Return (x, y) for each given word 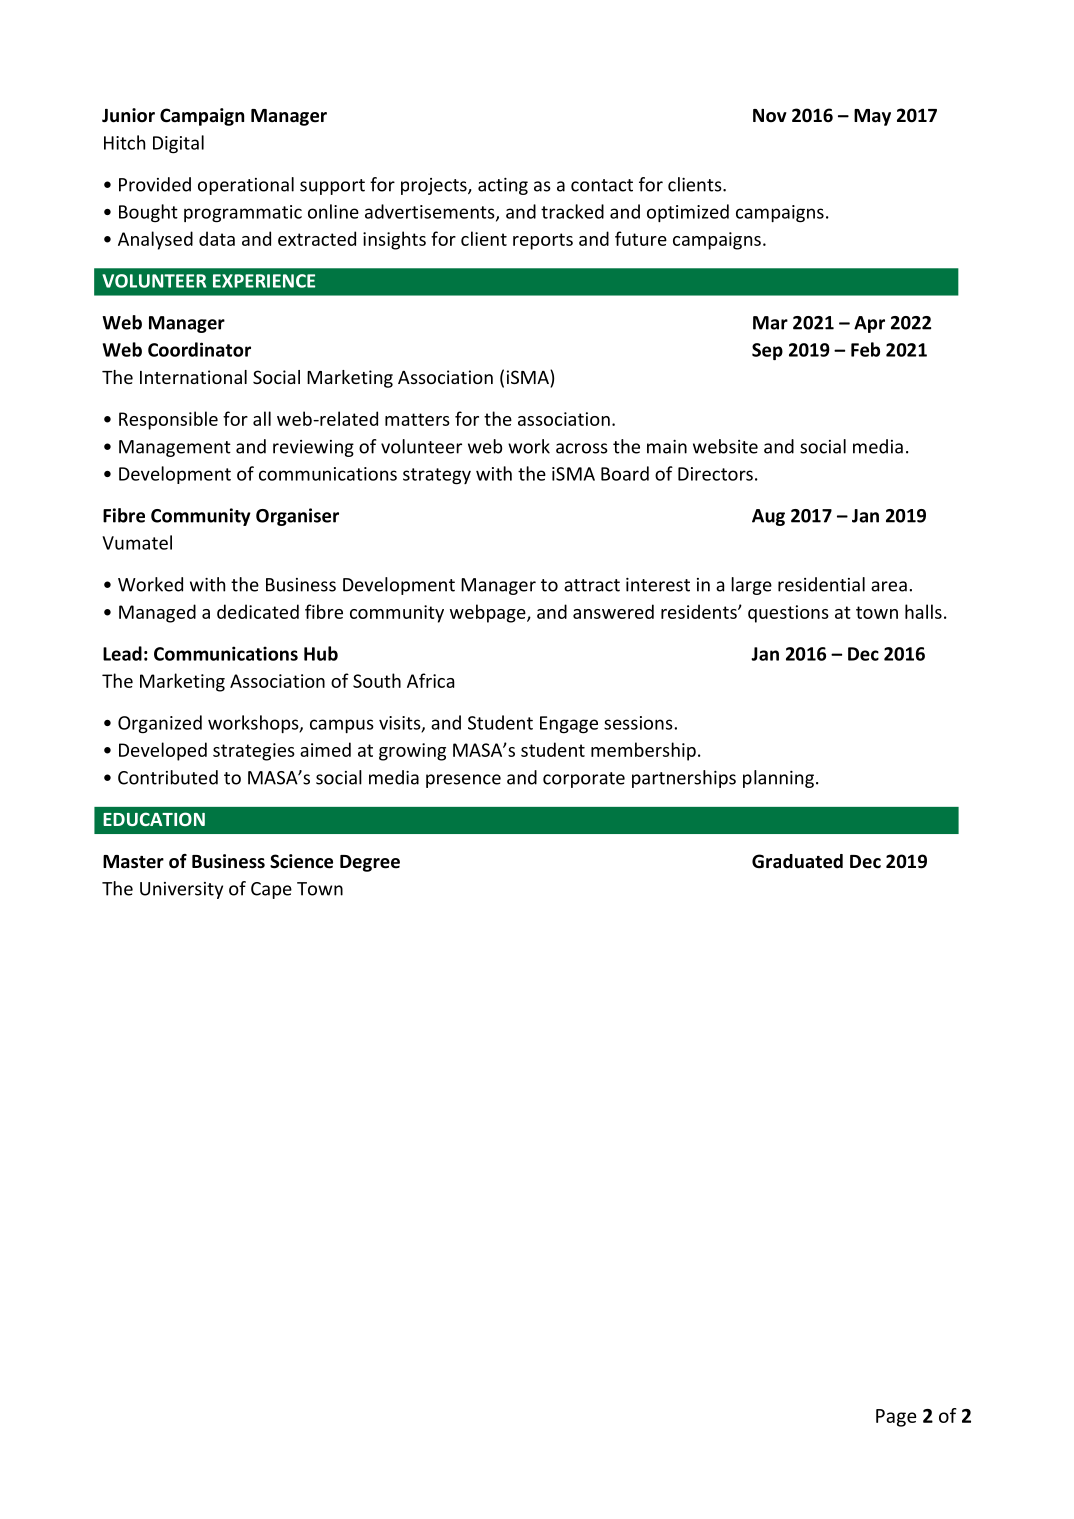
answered (613, 611)
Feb (865, 349)
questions (788, 614)
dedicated (258, 611)
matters (417, 419)
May (872, 117)
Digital (178, 144)
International (193, 377)
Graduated (797, 861)
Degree (370, 863)
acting (503, 186)
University (181, 890)
